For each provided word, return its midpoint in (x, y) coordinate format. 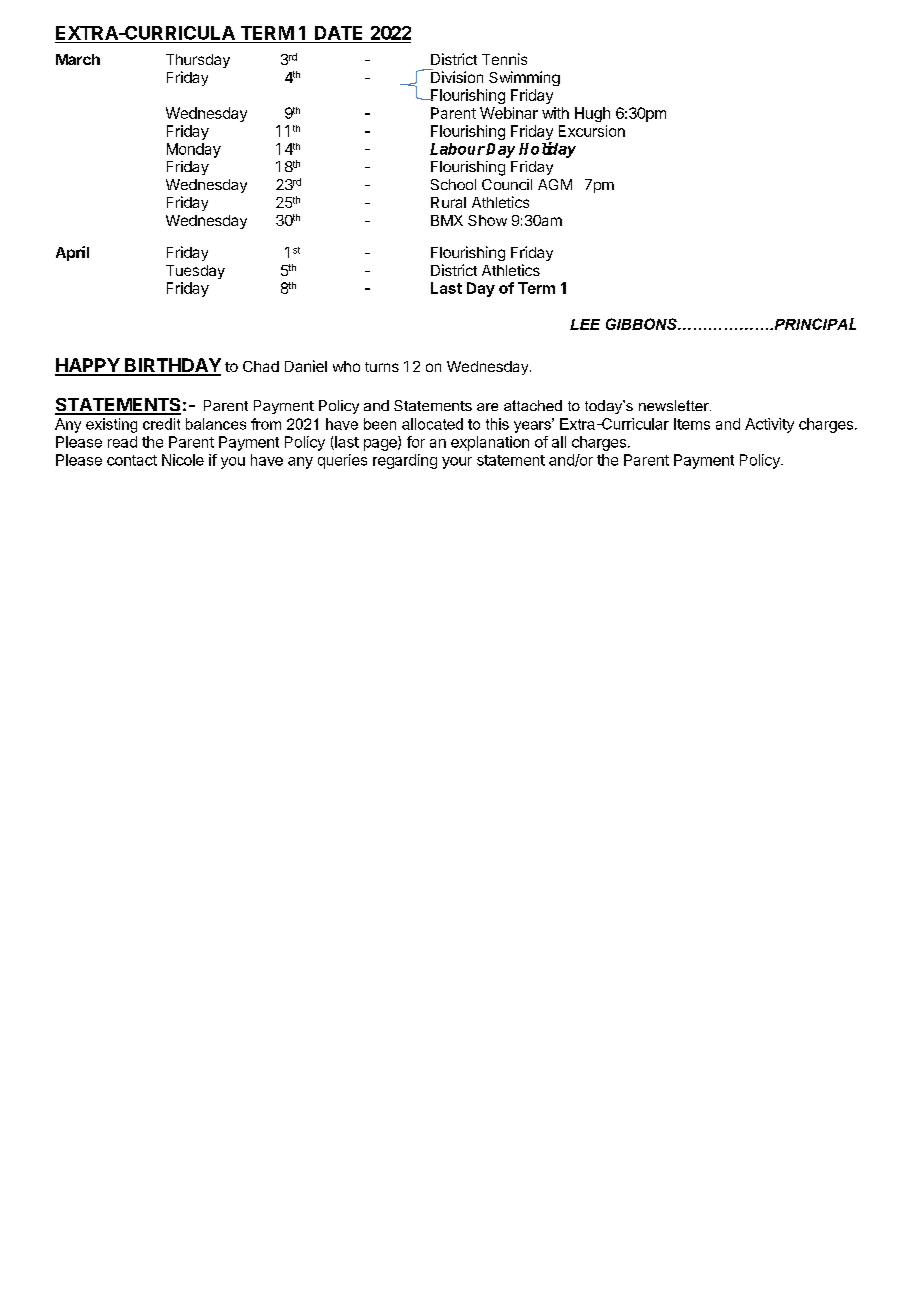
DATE (338, 33)
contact (132, 460)
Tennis (504, 59)
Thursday (198, 61)
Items (692, 424)
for (416, 442)
